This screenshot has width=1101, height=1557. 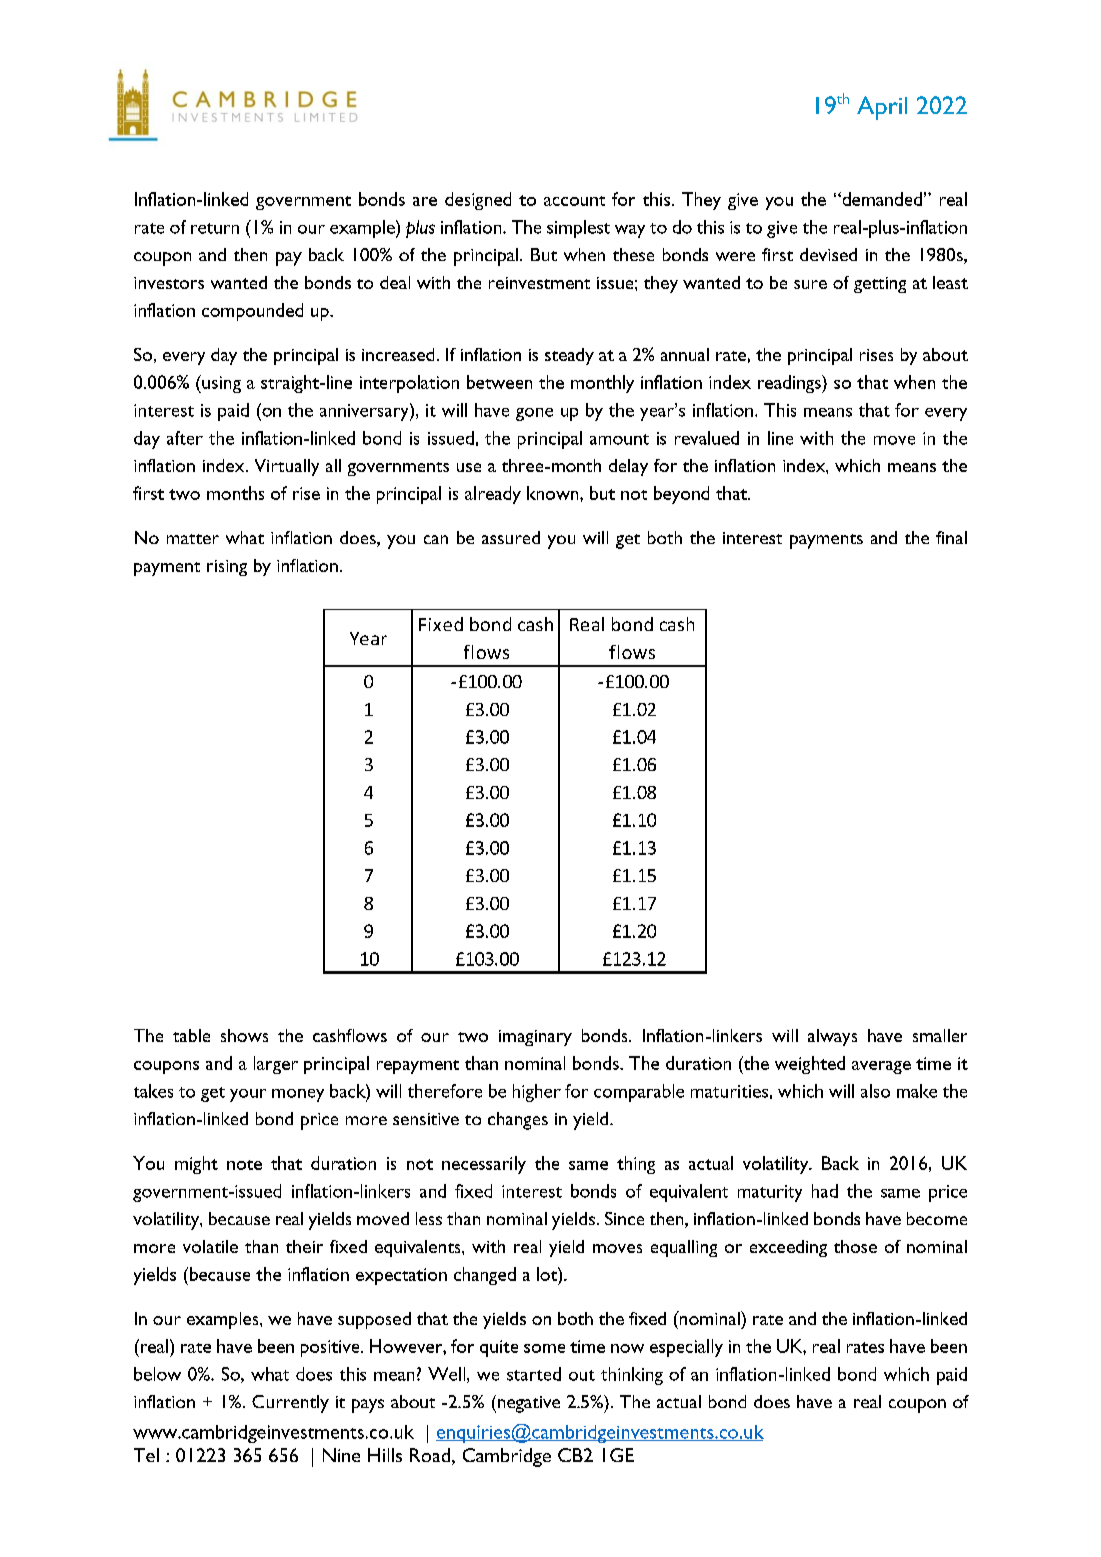 What do you see at coordinates (290, 1404) in the screenshot?
I see `Currently` at bounding box center [290, 1404].
